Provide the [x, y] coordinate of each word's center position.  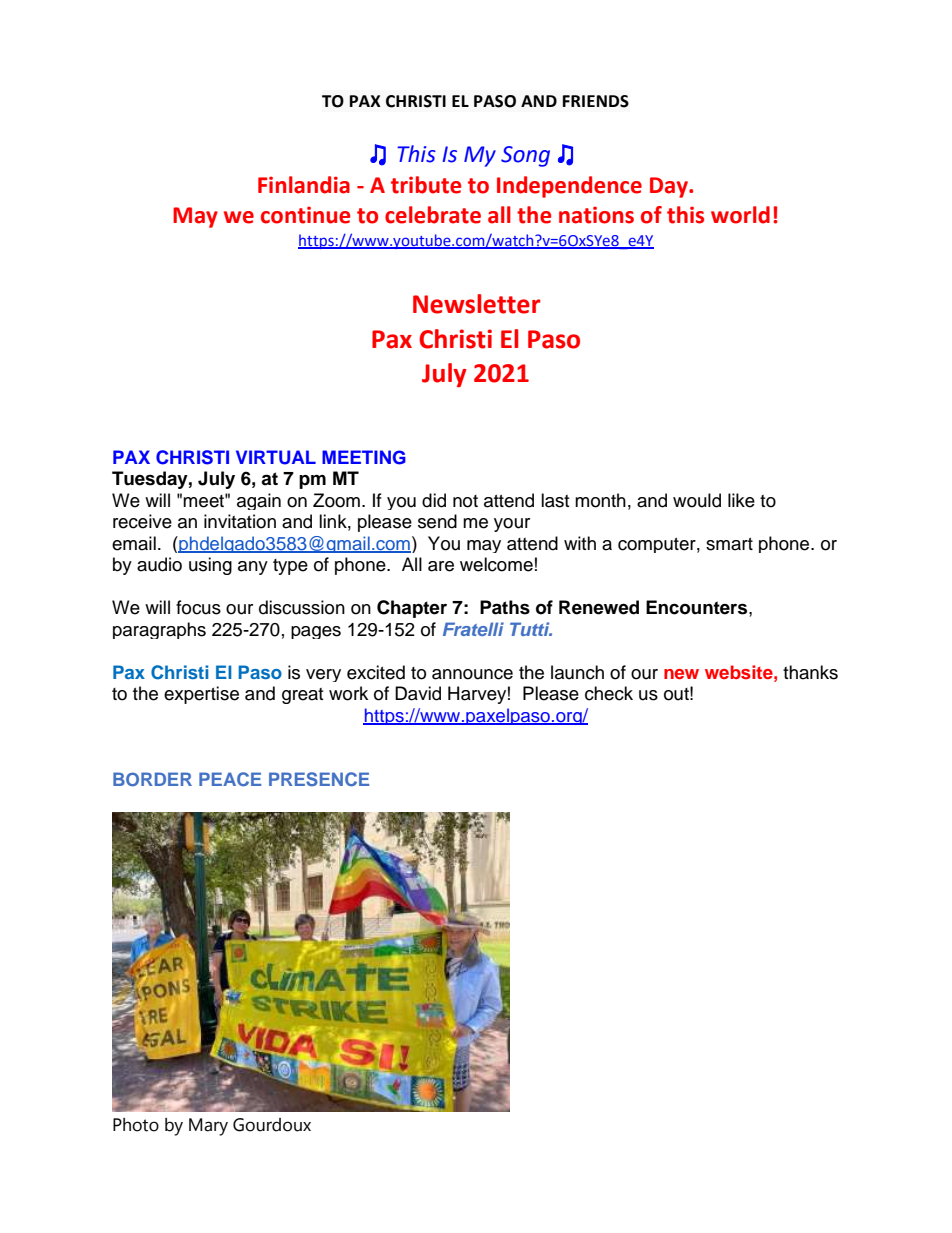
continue [305, 215]
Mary [208, 1127]
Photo [136, 1125]
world [740, 215]
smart [729, 544]
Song [525, 156]
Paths [505, 607]
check [609, 693]
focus [198, 607]
